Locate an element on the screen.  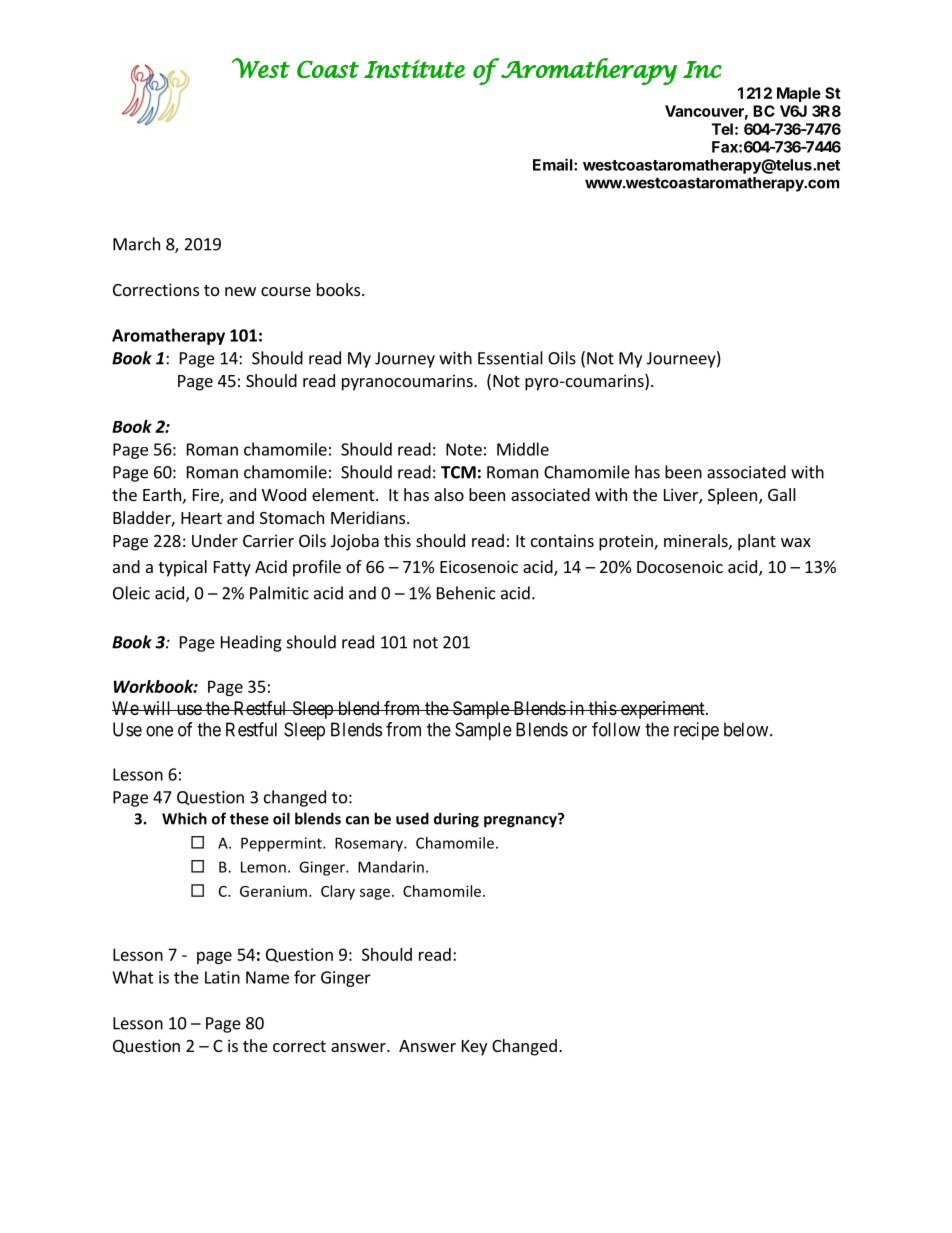
TCM is located at coordinates (458, 472).
